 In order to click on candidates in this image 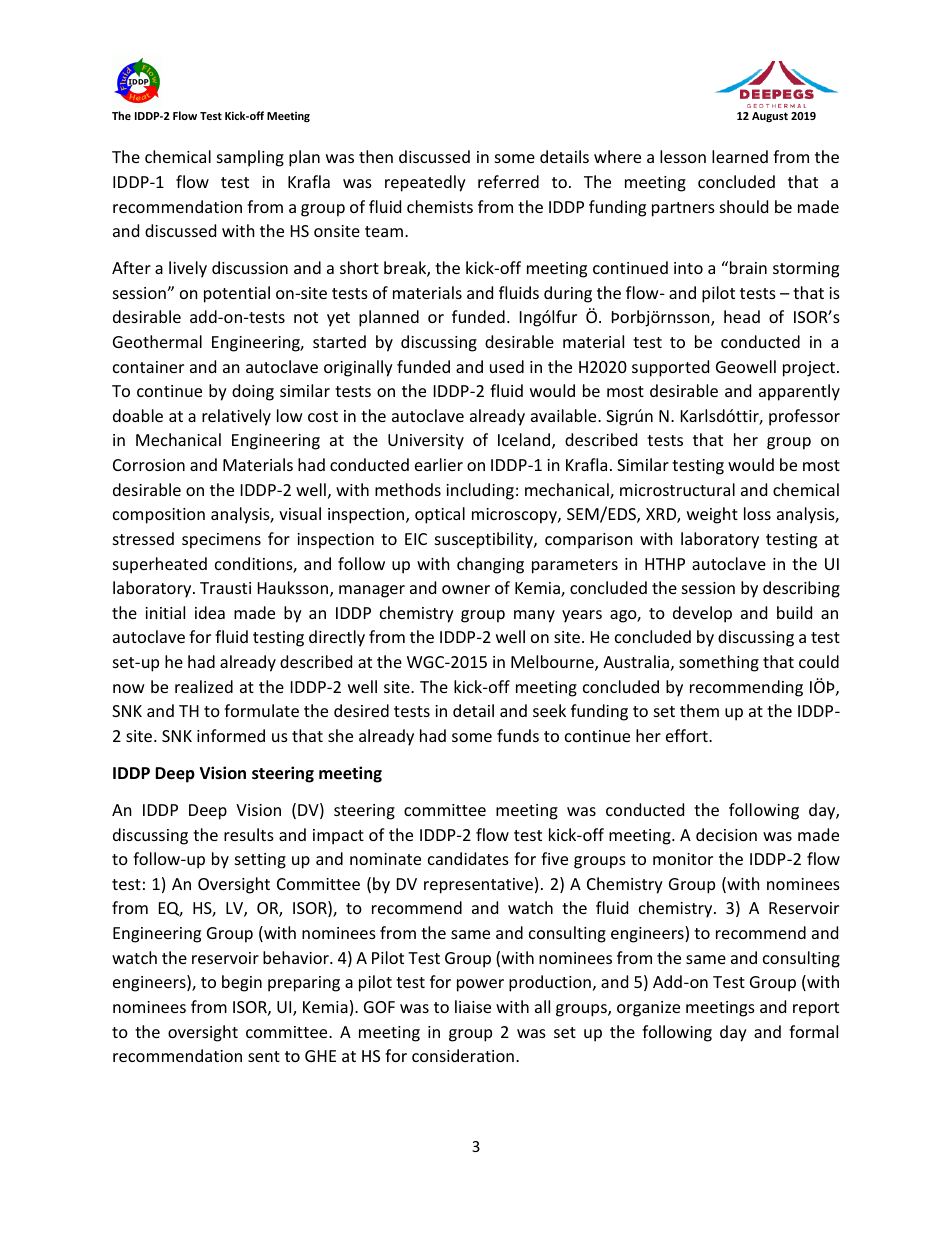, I will do `click(468, 858)`.
